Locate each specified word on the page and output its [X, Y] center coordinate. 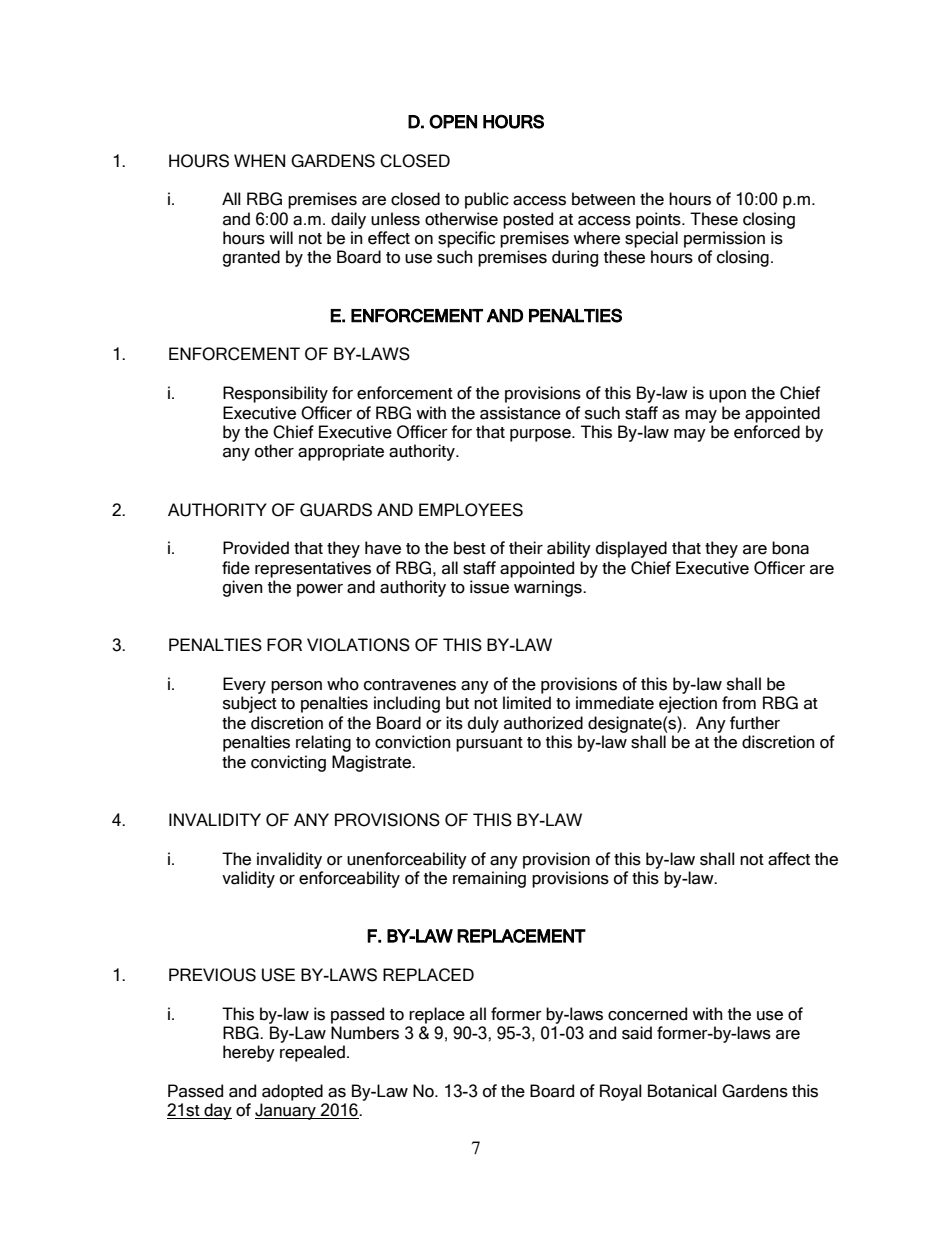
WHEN [259, 160]
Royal [621, 1092]
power [320, 590]
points [659, 220]
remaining [489, 879]
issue [489, 587]
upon [727, 396]
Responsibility [275, 394]
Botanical [682, 1091]
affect [789, 859]
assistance [520, 413]
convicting [288, 763]
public [487, 200]
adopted [292, 1092]
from [739, 703]
